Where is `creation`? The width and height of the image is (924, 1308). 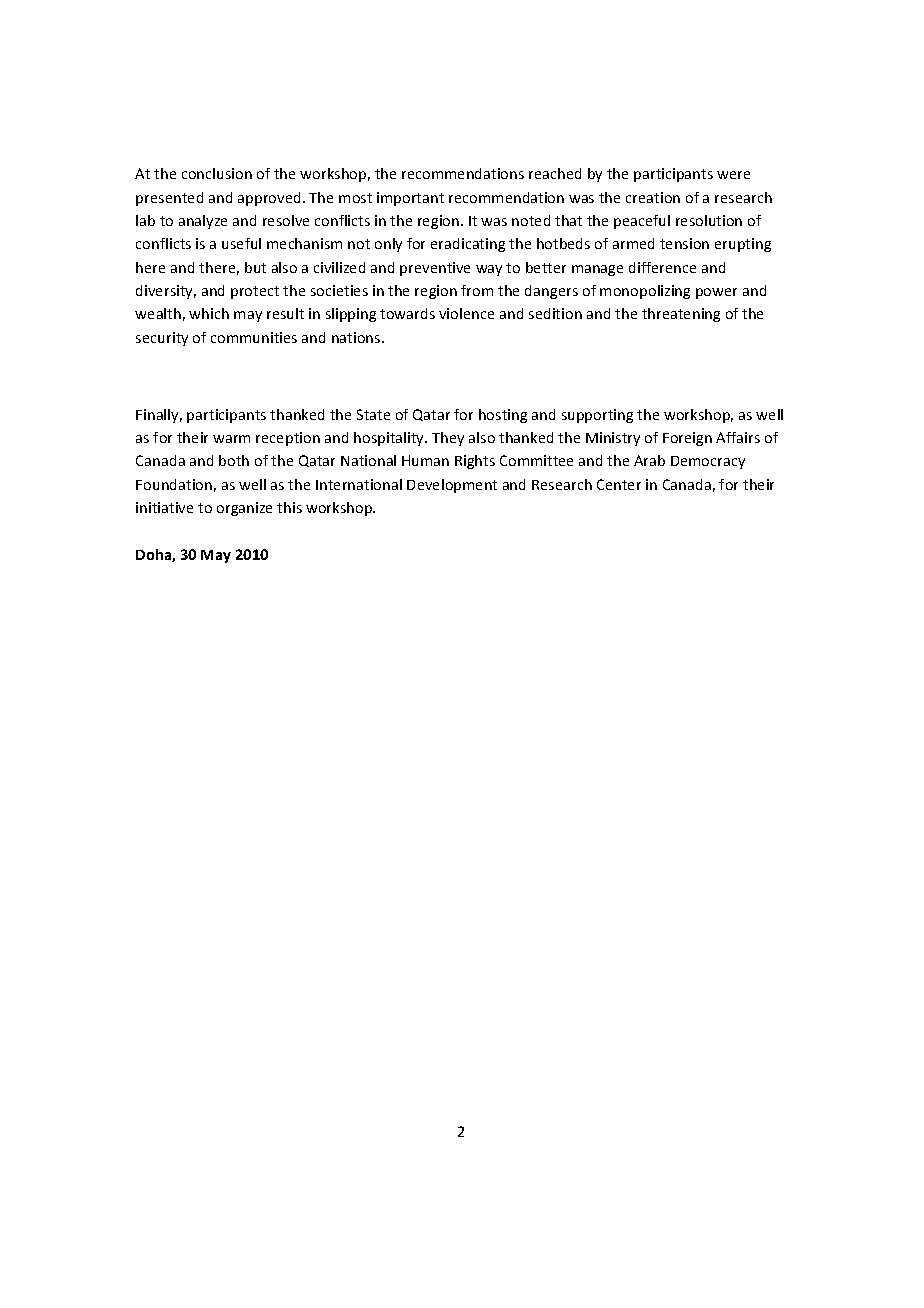 creation is located at coordinates (653, 197).
